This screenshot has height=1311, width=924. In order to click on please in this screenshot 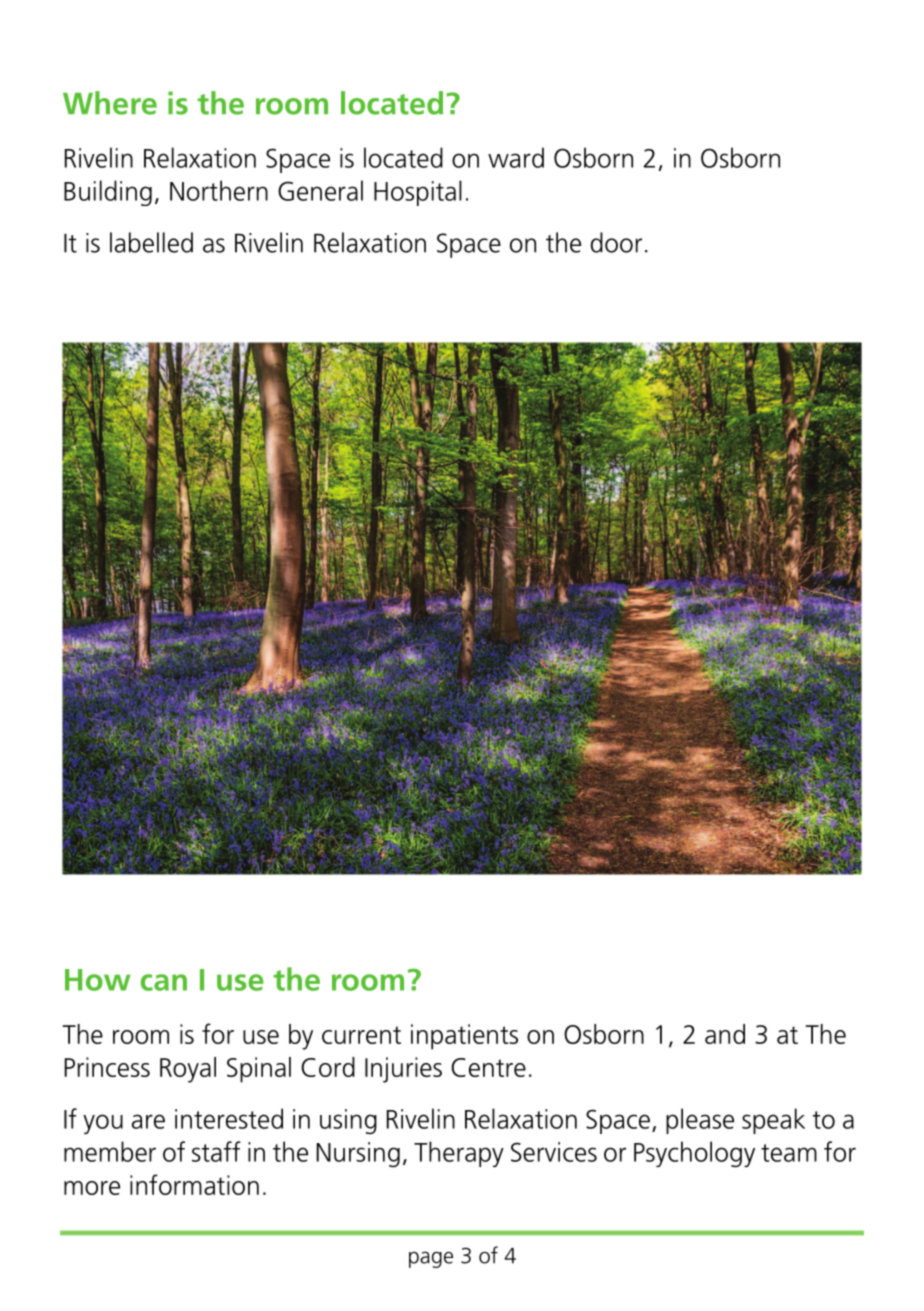, I will do `click(700, 1121)`.
